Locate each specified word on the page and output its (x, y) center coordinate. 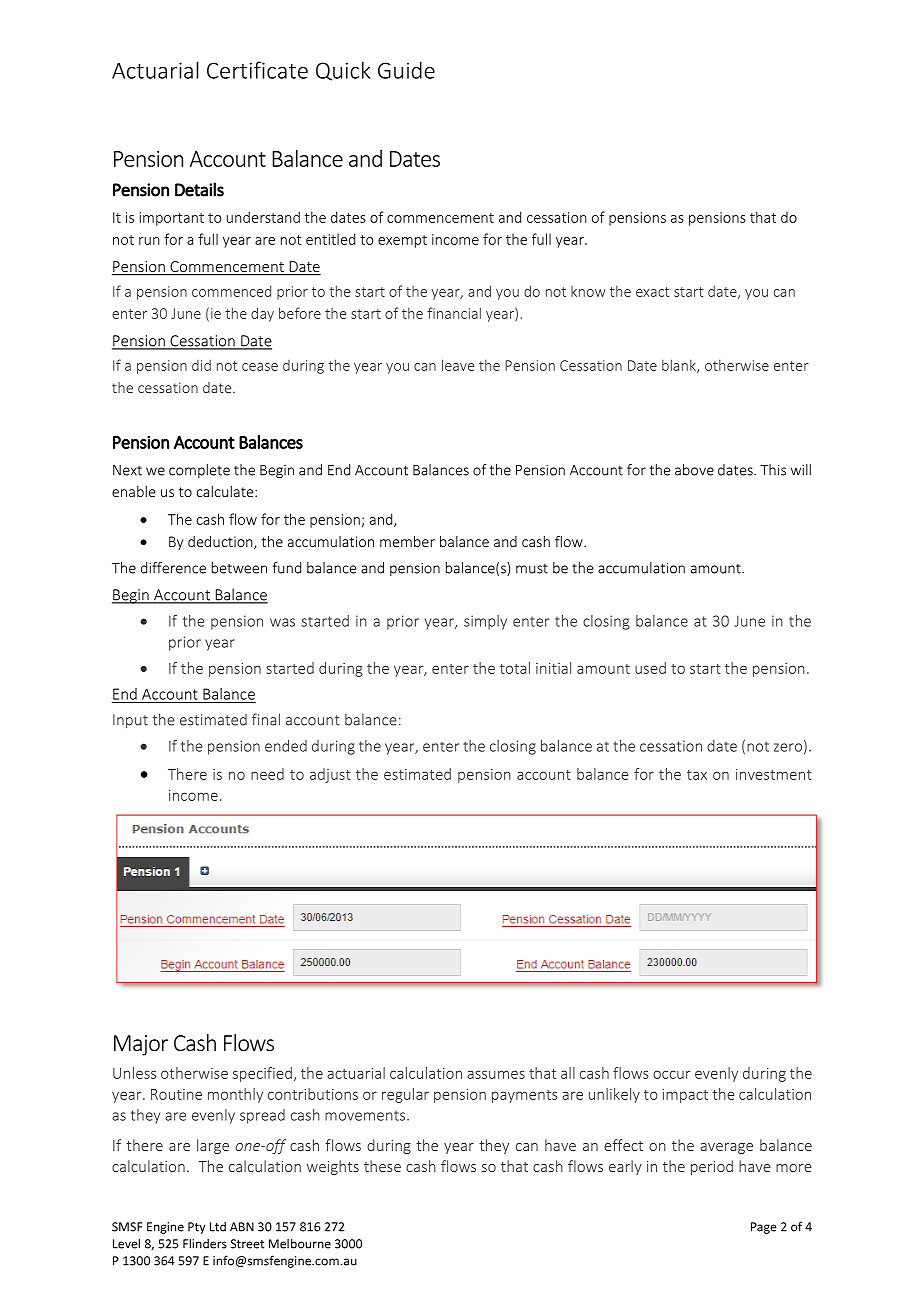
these (382, 1166)
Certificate (257, 70)
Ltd (218, 1227)
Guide (406, 70)
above (694, 470)
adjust (330, 775)
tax (697, 775)
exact (652, 292)
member (407, 541)
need (267, 774)
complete (199, 471)
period (712, 1167)
